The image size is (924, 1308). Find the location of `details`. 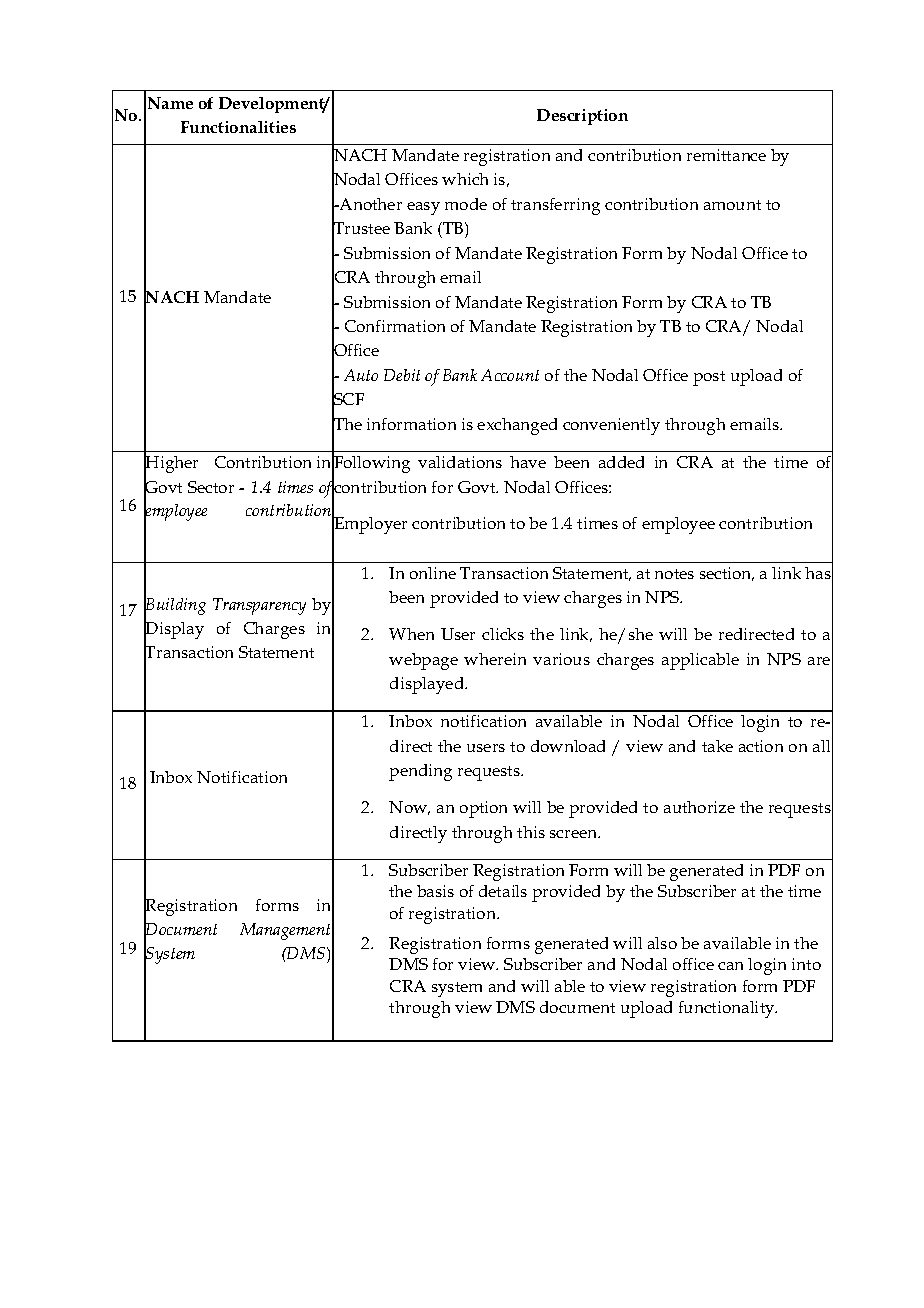

details is located at coordinates (503, 891).
